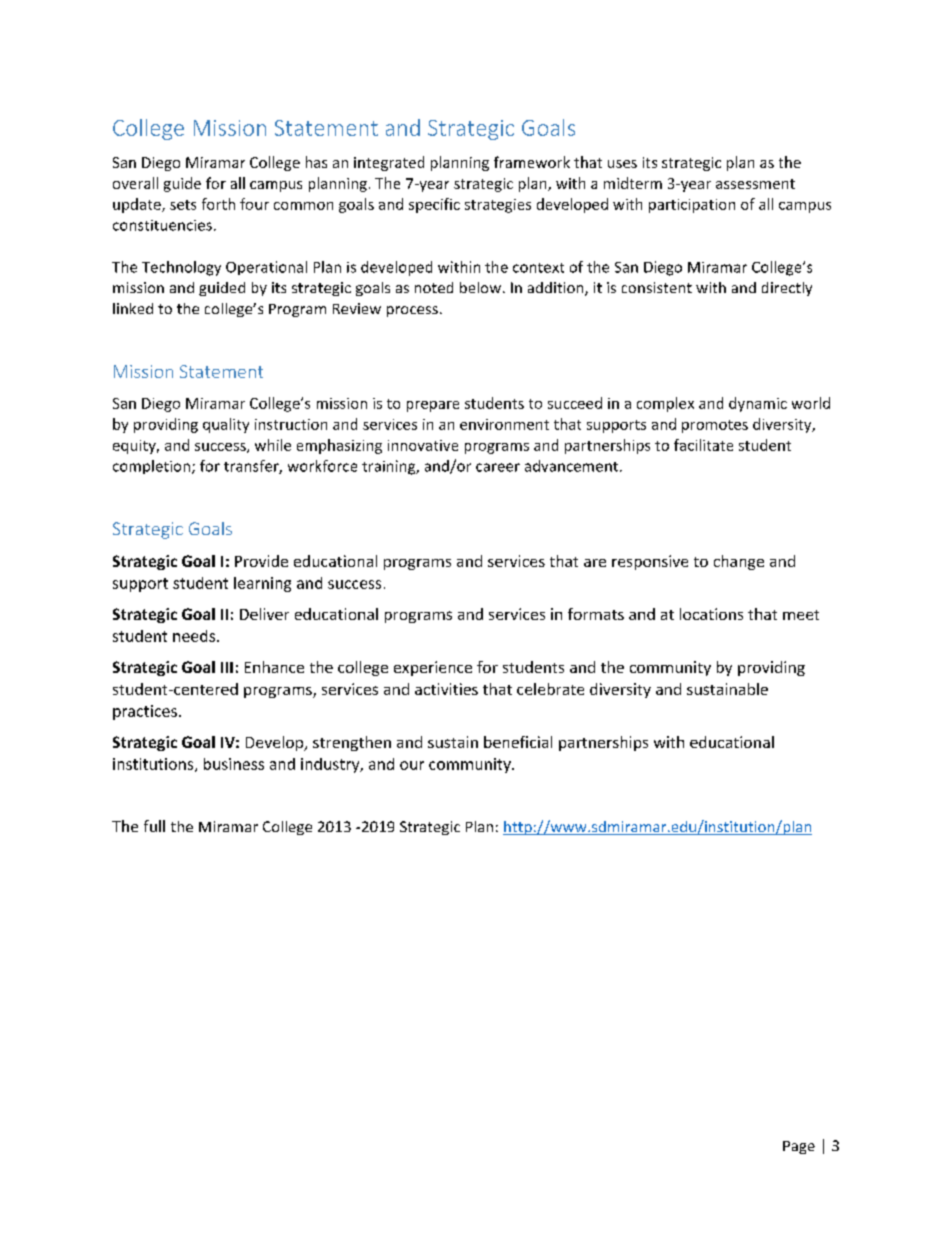 Image resolution: width=952 pixels, height=1233 pixels. What do you see at coordinates (518, 742) in the screenshot?
I see `beneficial` at bounding box center [518, 742].
